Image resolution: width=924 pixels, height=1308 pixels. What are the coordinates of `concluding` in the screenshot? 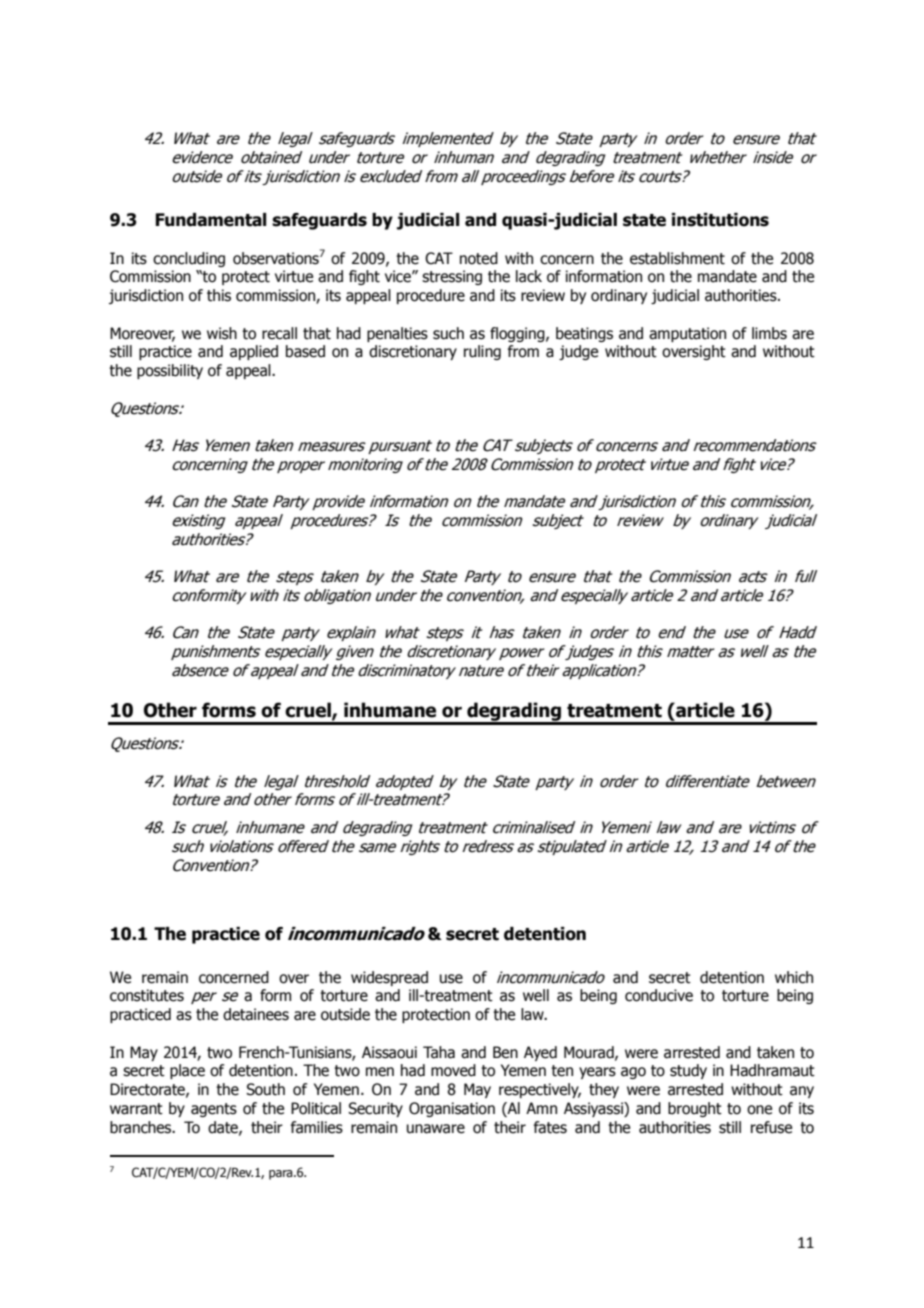 It's located at (189, 259).
